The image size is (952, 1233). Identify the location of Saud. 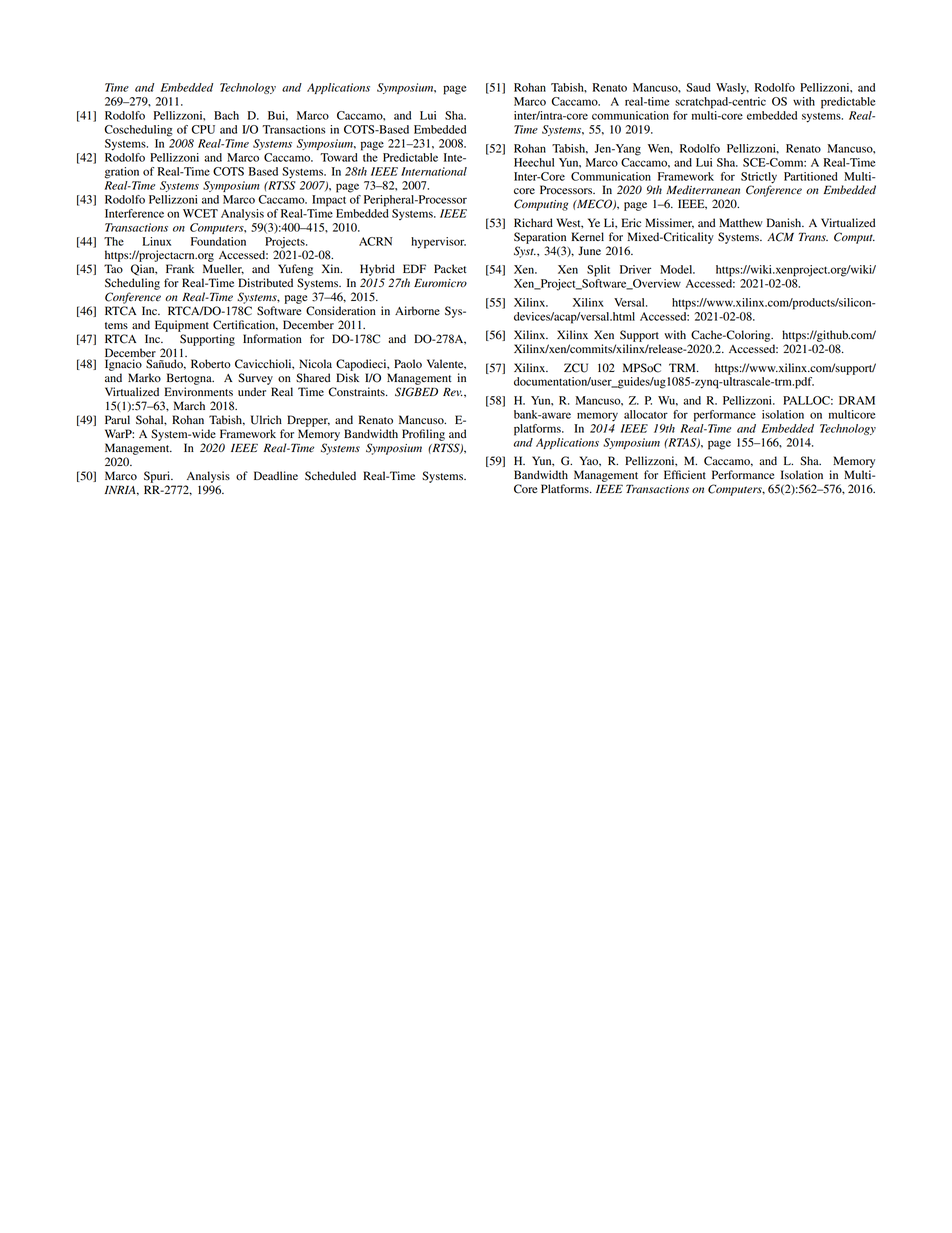
(698, 87).
